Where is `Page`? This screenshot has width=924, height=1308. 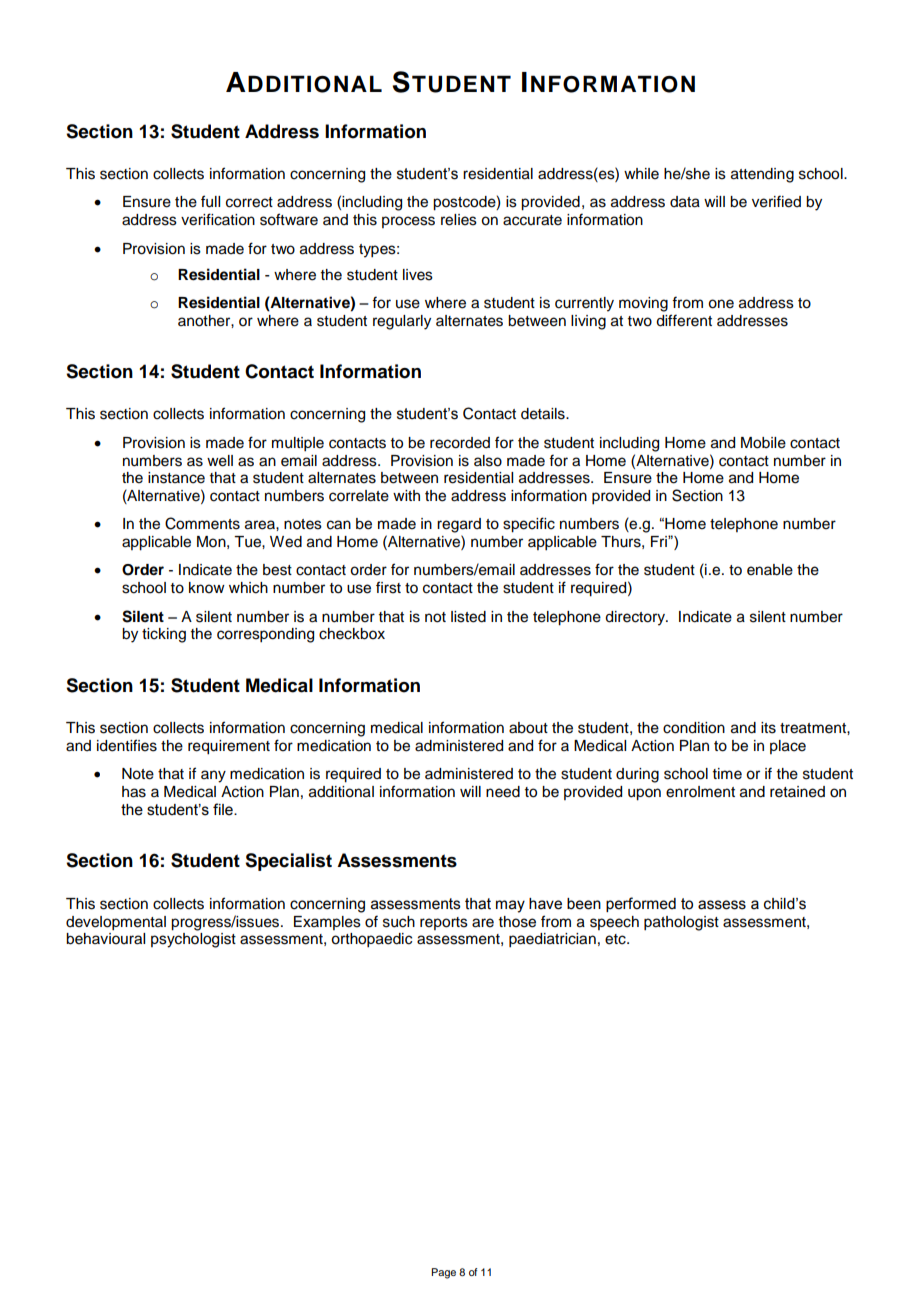 Page is located at coordinates (443, 1273).
